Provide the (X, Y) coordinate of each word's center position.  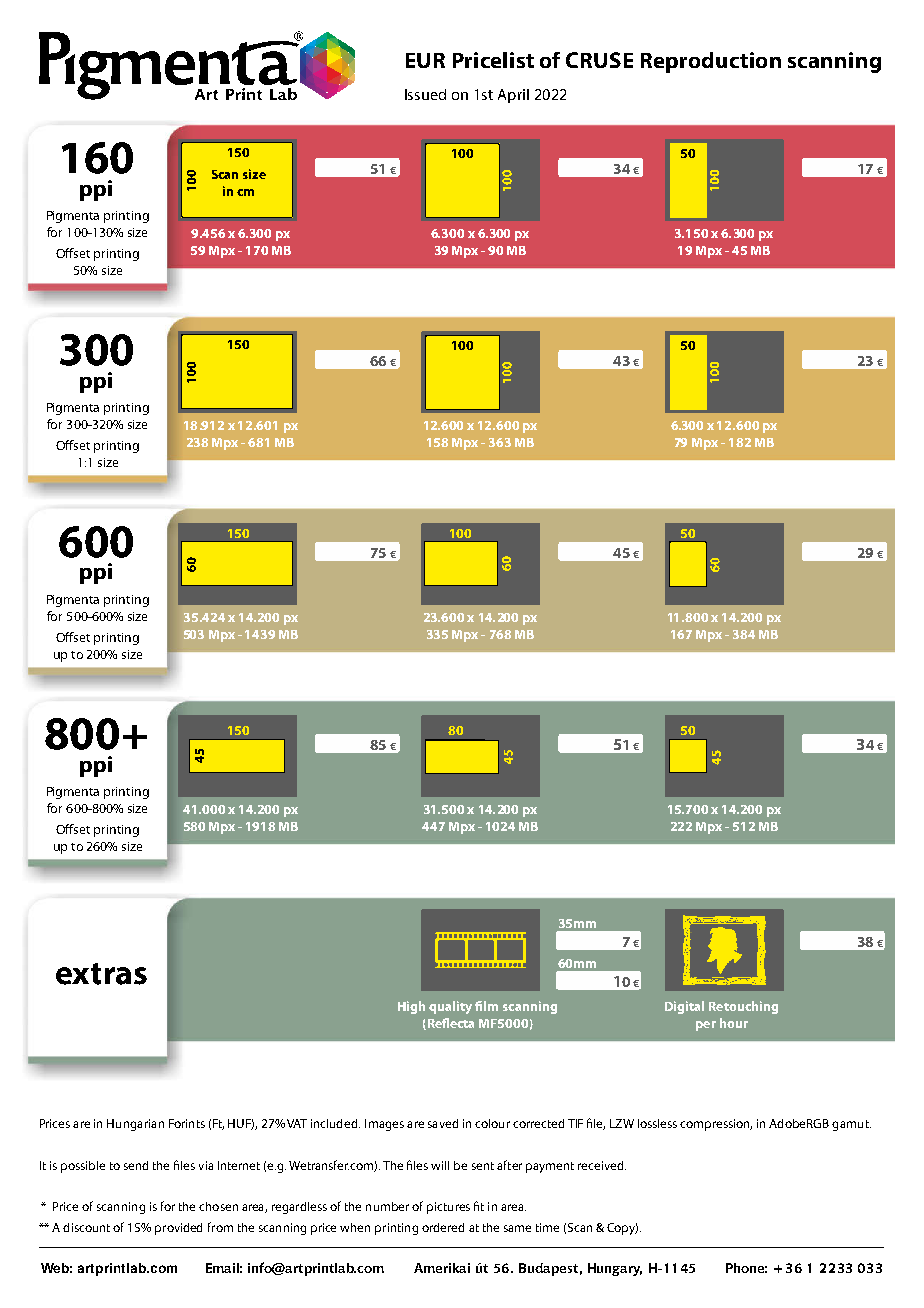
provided (178, 1229)
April (513, 96)
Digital (684, 1007)
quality (452, 1007)
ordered (443, 1227)
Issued (425, 94)
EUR (425, 60)
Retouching (743, 1007)
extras (101, 974)
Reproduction (711, 62)
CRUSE (599, 60)
